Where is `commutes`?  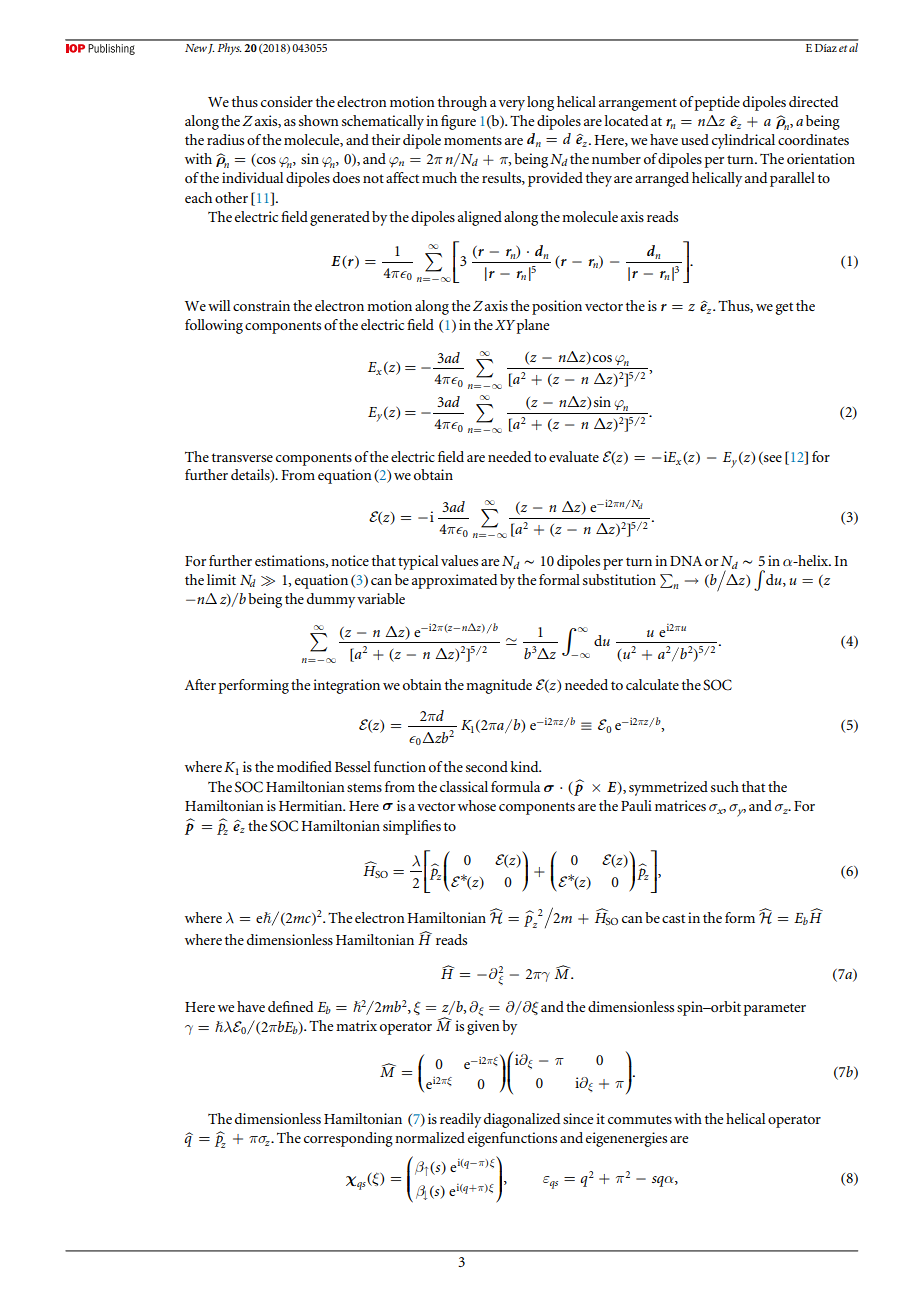 commutes is located at coordinates (640, 1119).
